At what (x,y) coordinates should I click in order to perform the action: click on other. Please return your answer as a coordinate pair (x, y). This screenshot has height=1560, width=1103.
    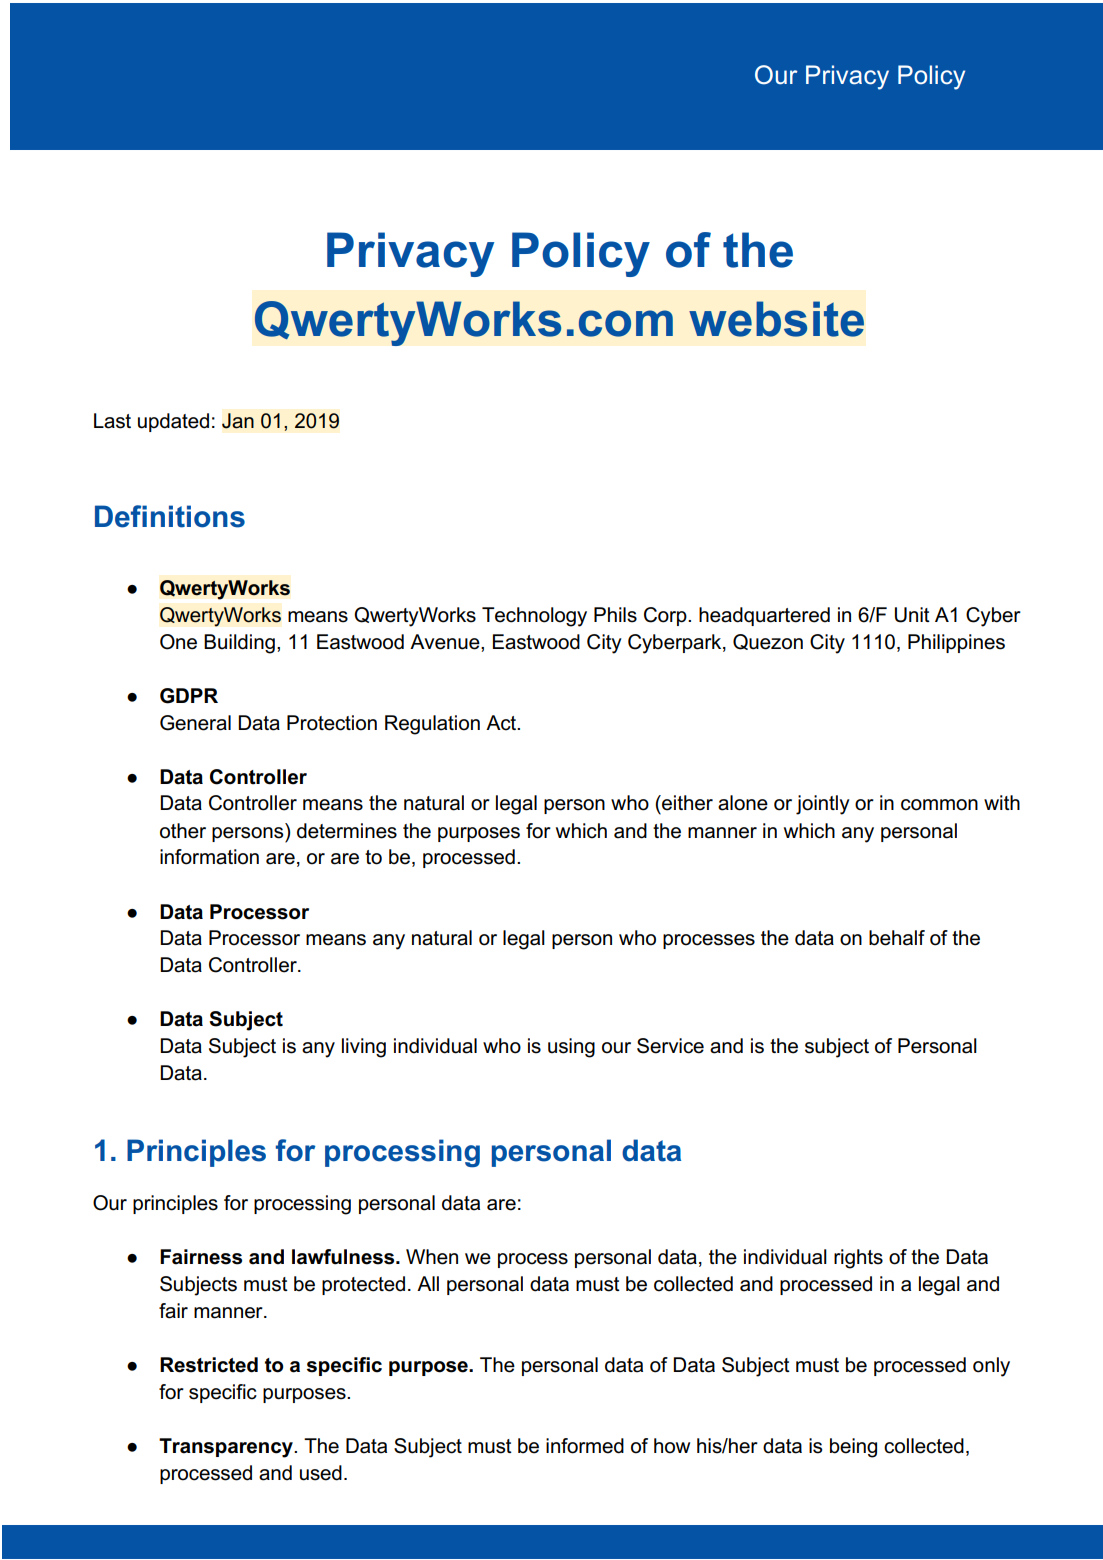
    Looking at the image, I should click on (183, 831).
